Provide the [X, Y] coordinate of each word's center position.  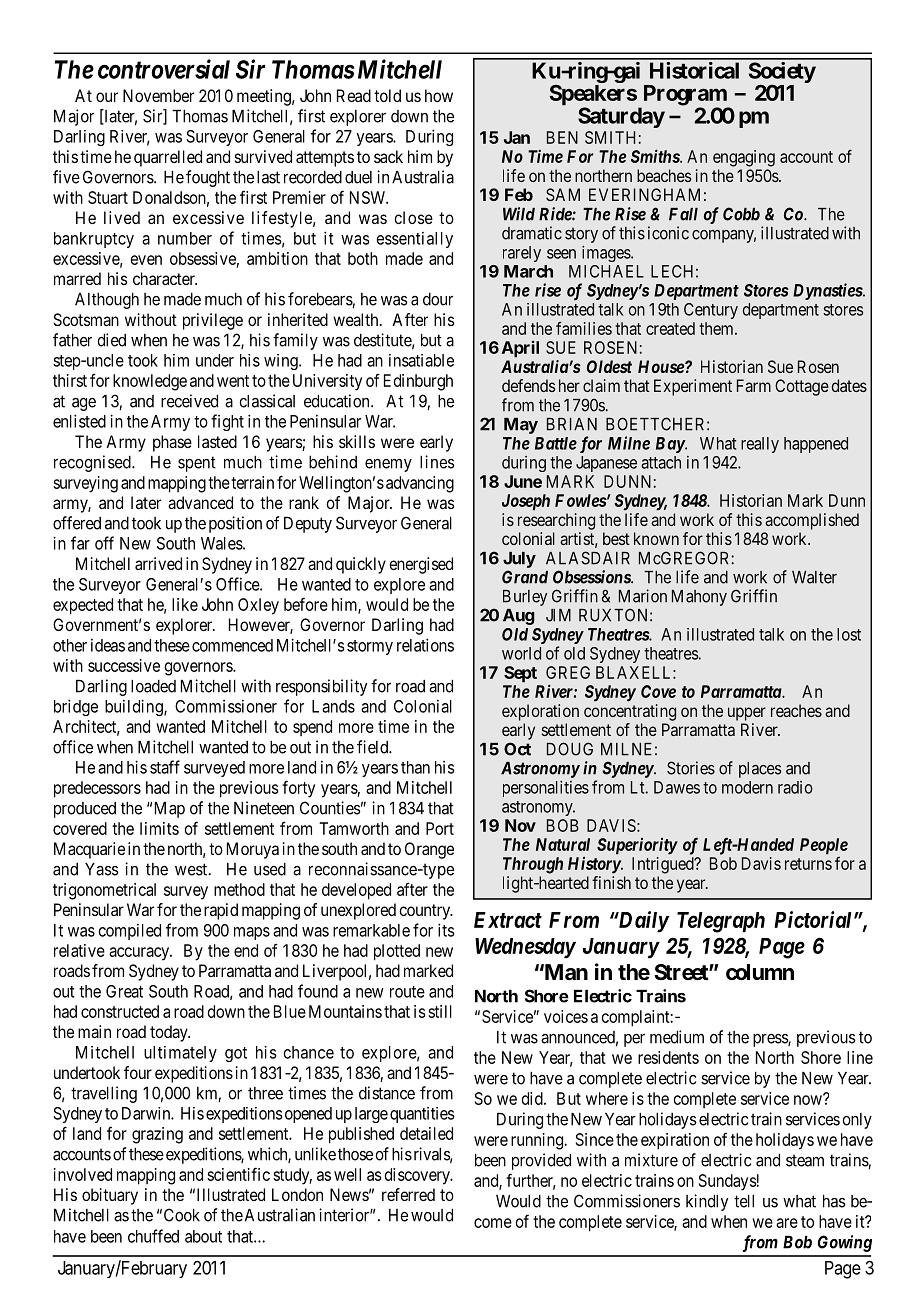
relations [425, 645]
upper [747, 714]
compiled [130, 932]
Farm [754, 385]
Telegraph [721, 922]
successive [124, 665]
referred [408, 1194]
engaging [744, 158]
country [426, 912]
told [387, 95]
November [158, 95]
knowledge [150, 382]
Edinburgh [418, 382]
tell [744, 1201]
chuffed [153, 1236]
